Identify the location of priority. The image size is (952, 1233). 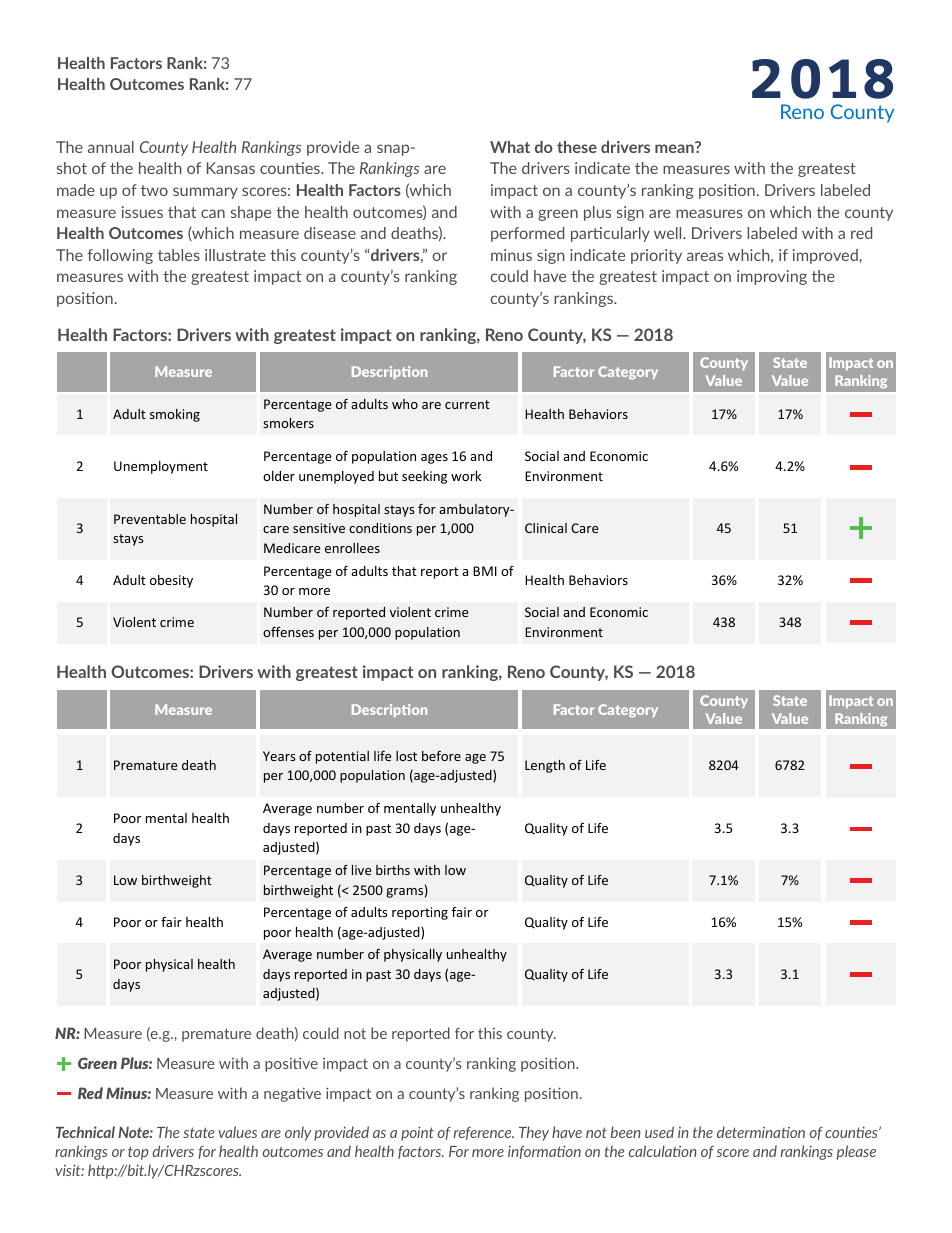
(656, 256).
